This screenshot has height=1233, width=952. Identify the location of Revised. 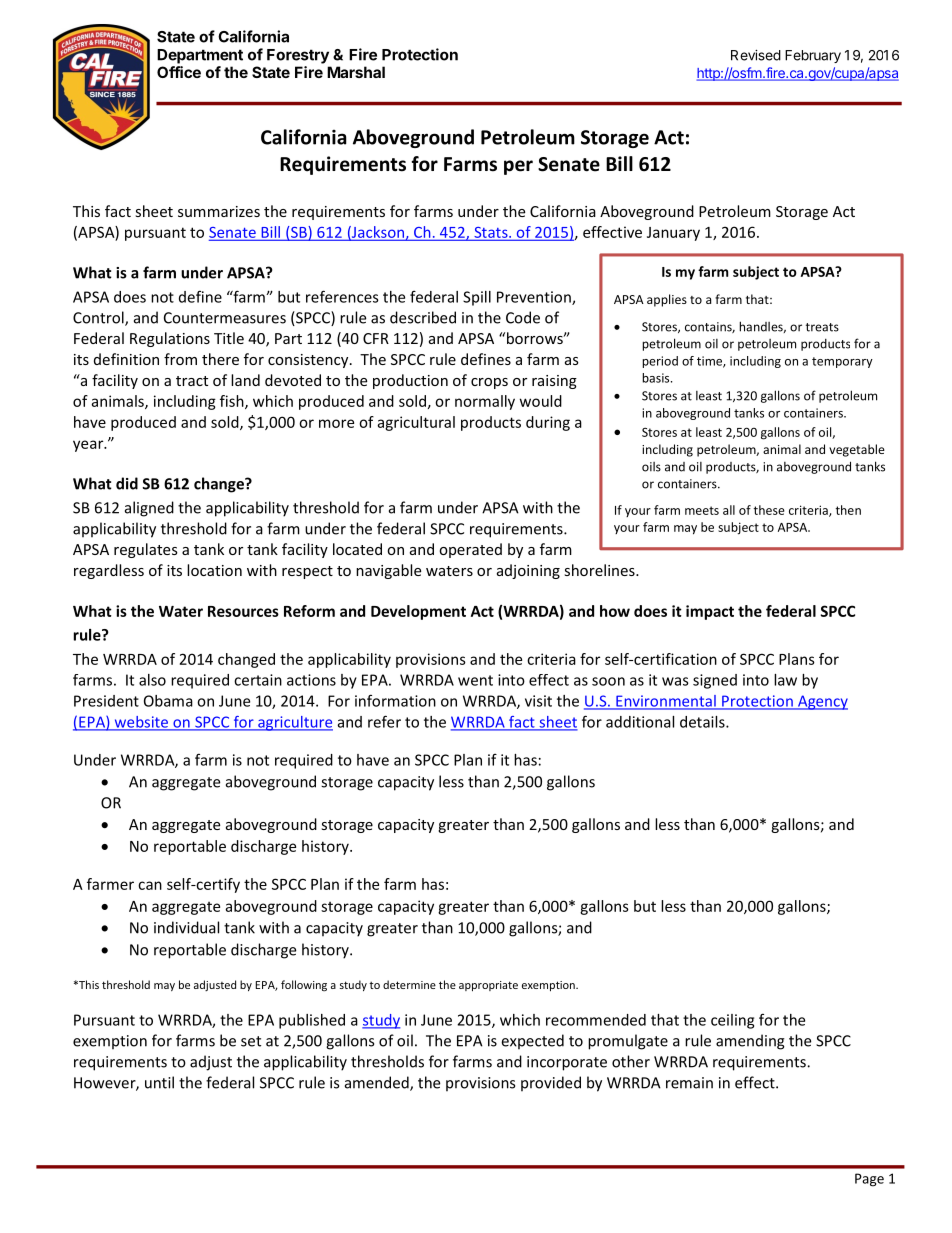
(756, 55).
